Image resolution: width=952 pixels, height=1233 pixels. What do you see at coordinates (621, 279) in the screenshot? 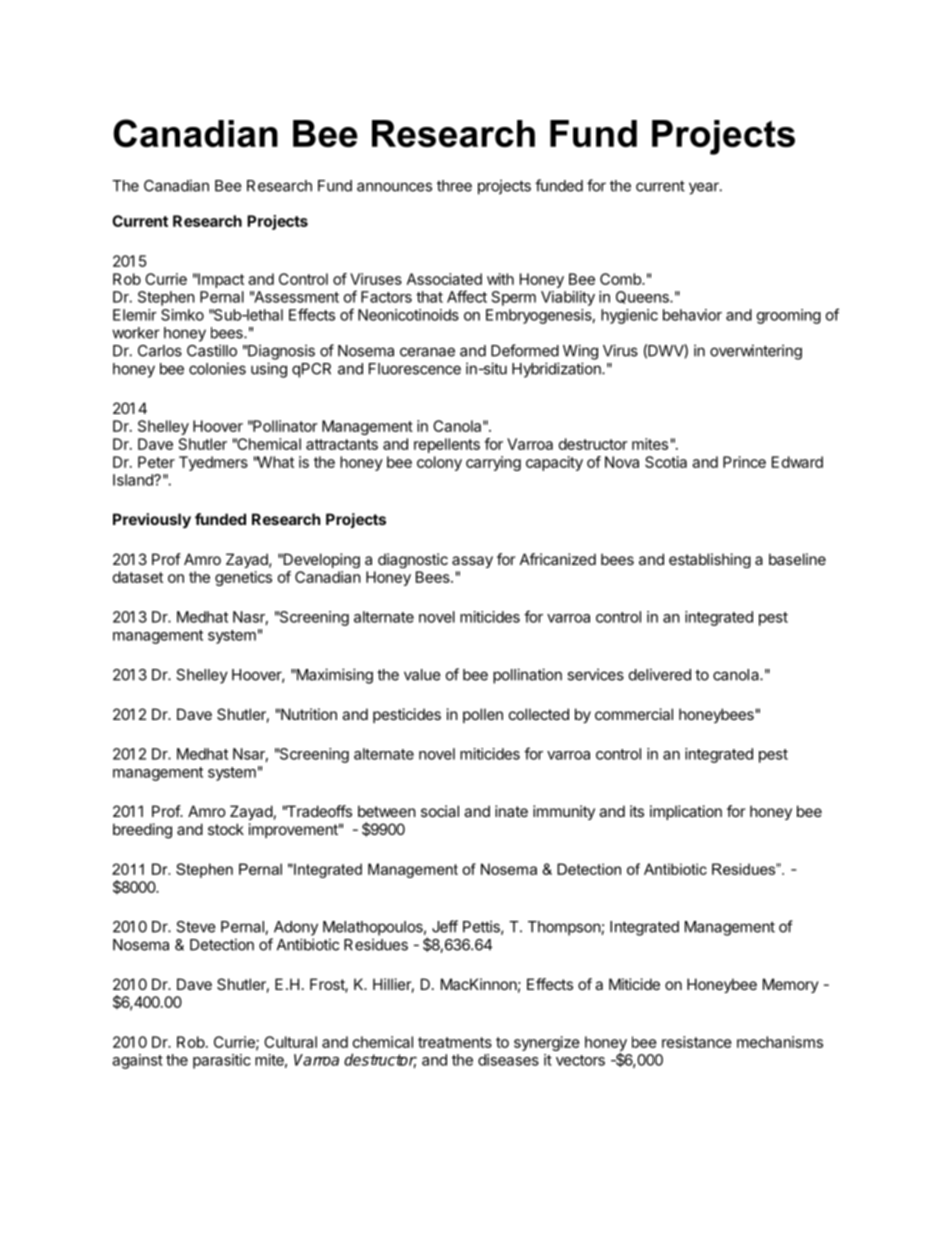
I see `Comb` at bounding box center [621, 279].
